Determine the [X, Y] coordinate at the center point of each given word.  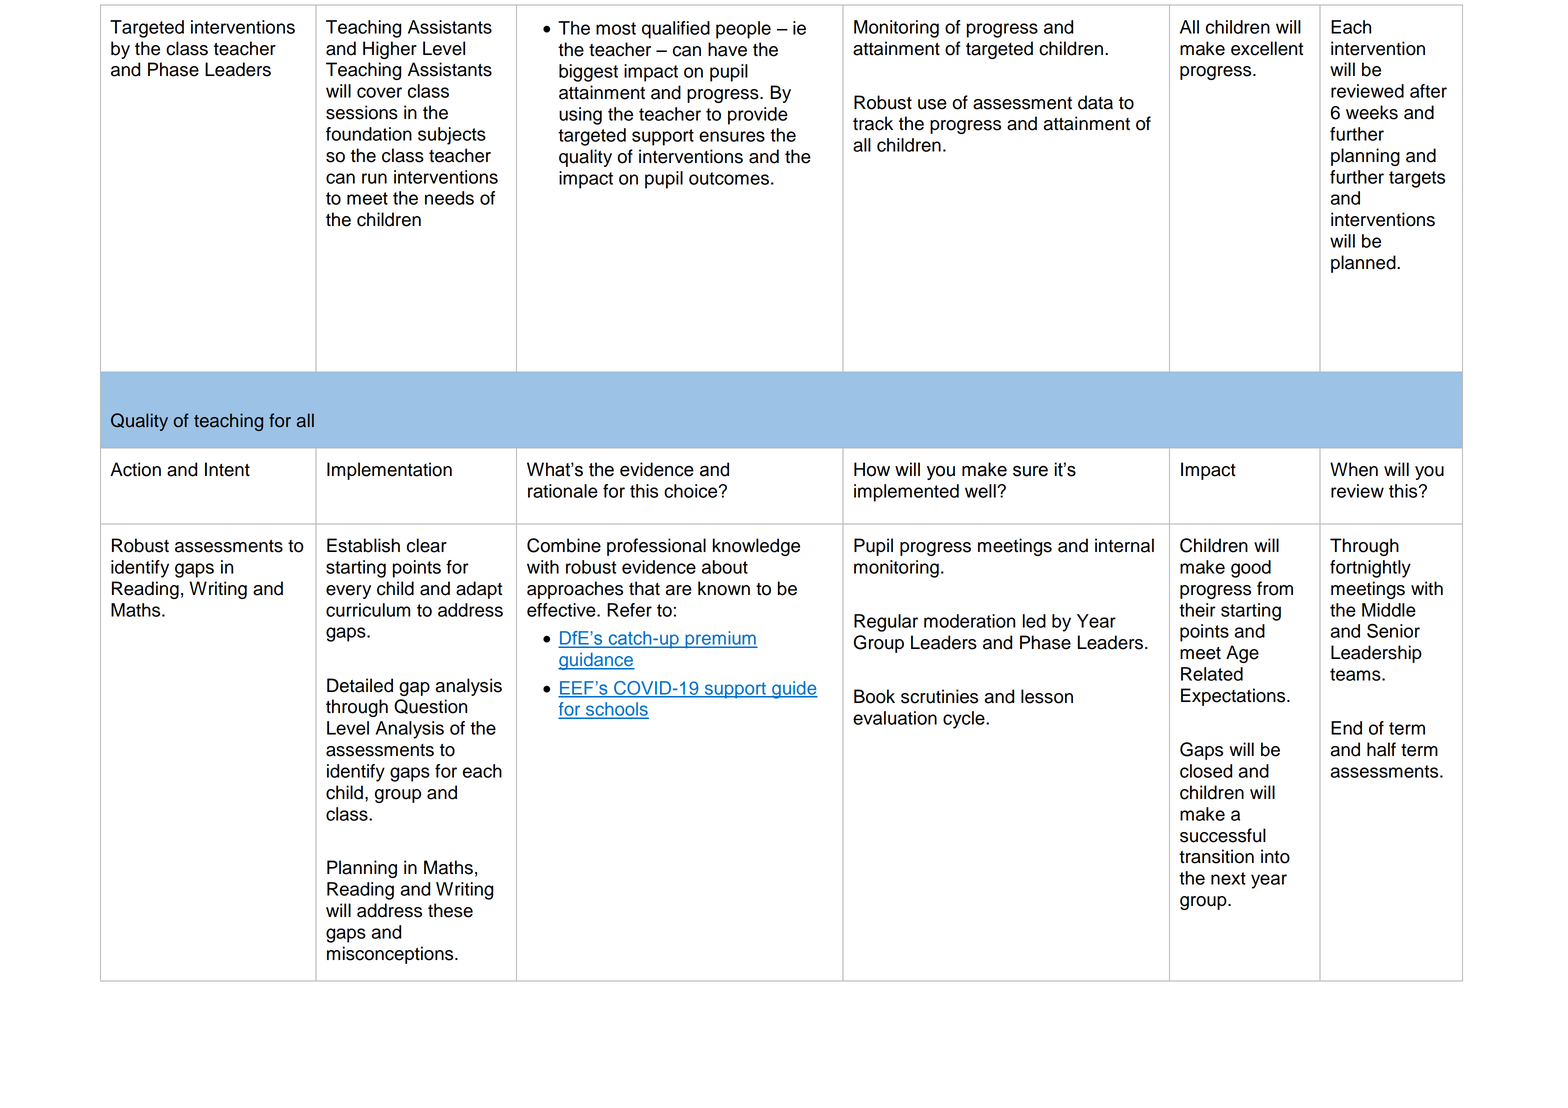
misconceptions [391, 955]
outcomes [729, 178]
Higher [390, 50]
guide [794, 690]
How [872, 469]
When [1354, 469]
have [727, 49]
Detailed [360, 685]
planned [1364, 264]
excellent [1267, 48]
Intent [227, 469]
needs [449, 198]
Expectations [1234, 697]
